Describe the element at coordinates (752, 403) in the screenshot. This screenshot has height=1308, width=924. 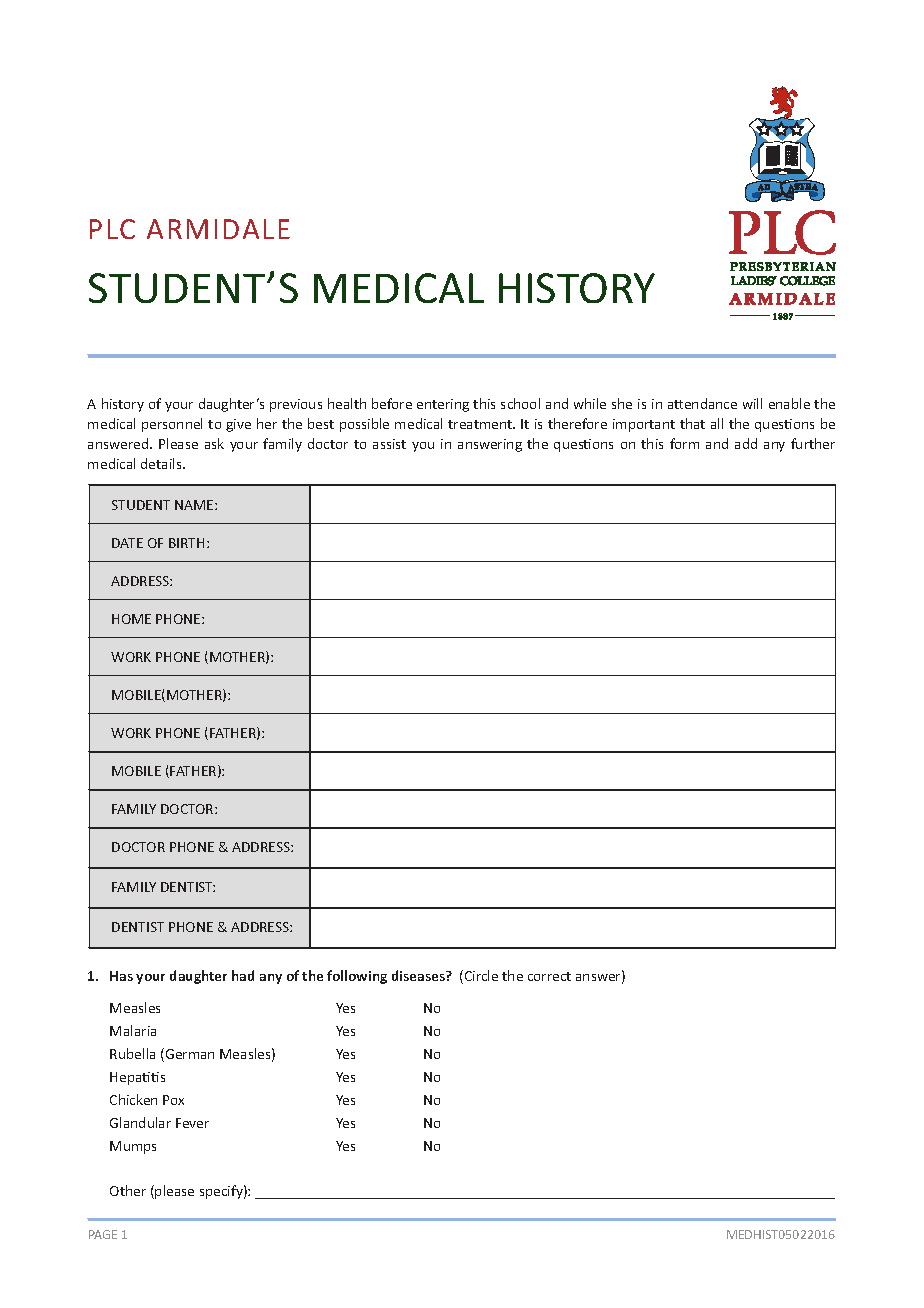
I see `will` at that location.
